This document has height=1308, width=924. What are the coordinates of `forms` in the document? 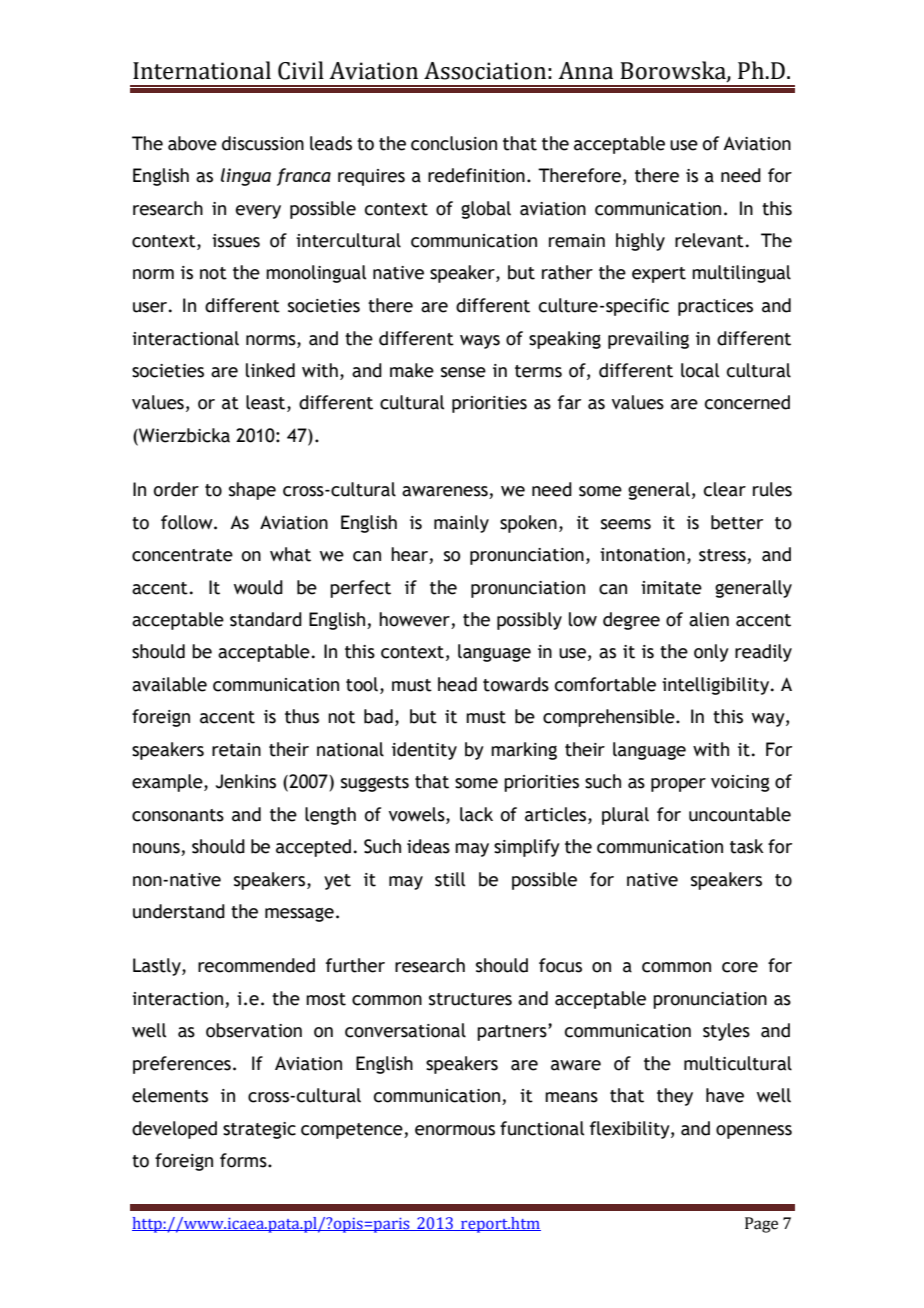 It's located at (244, 1160).
